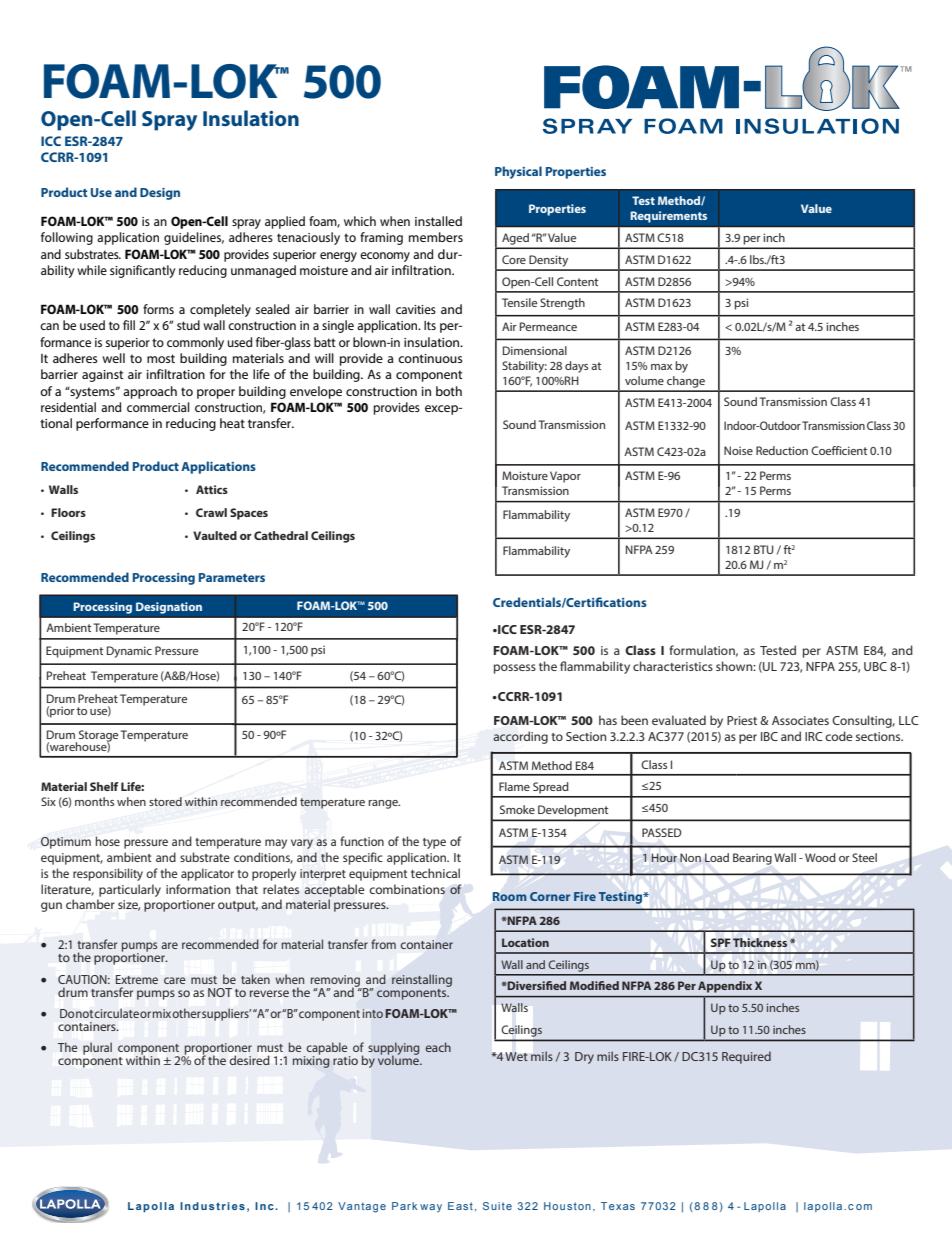 The height and width of the document is (1233, 952). What do you see at coordinates (668, 217) in the document?
I see `Requirements` at bounding box center [668, 217].
